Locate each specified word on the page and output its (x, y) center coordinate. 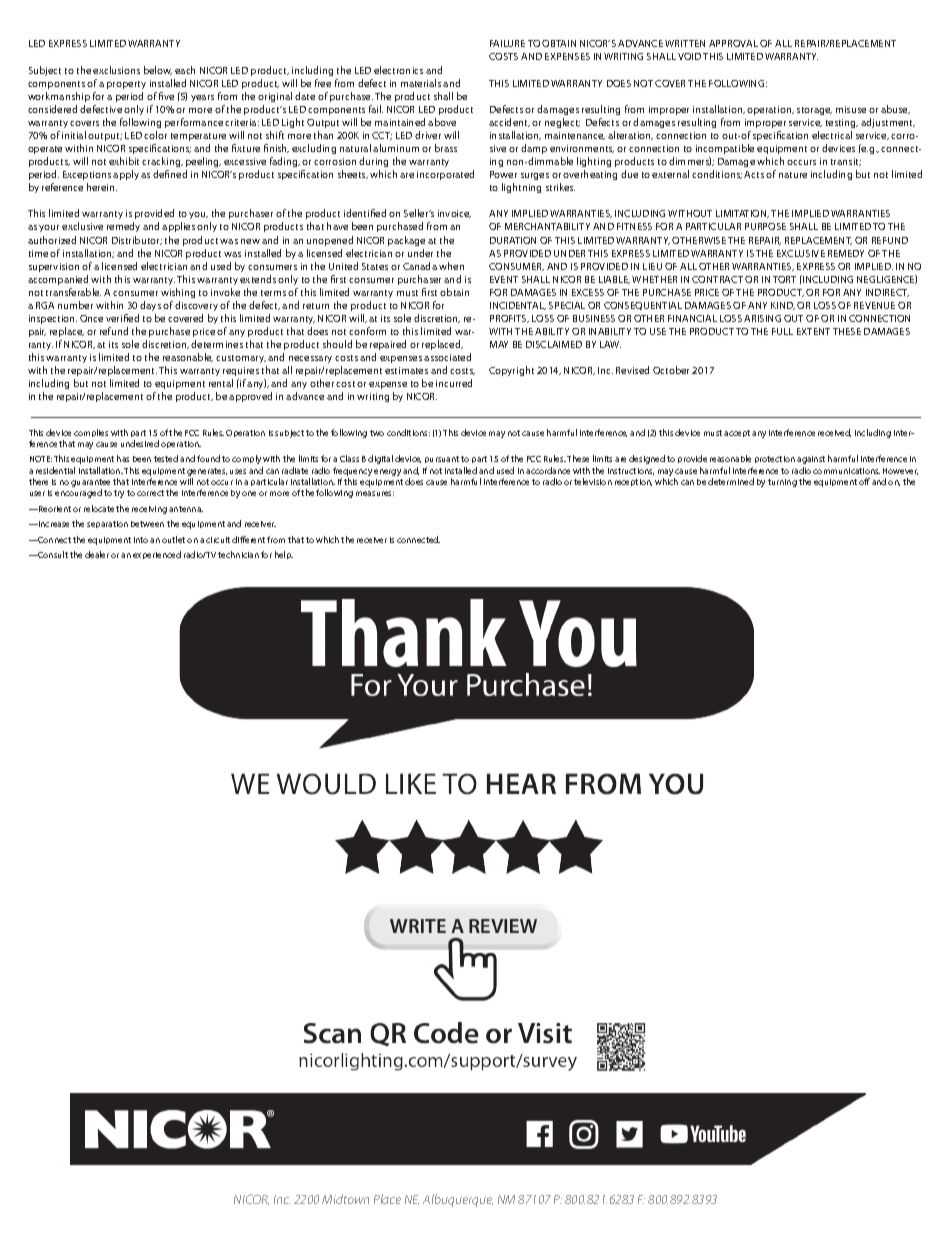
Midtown (345, 1199)
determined (731, 481)
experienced (157, 555)
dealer (97, 554)
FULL (782, 331)
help (284, 555)
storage (814, 111)
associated (447, 357)
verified (122, 318)
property (126, 85)
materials (421, 83)
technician (238, 554)
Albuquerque (458, 1200)
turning (782, 483)
